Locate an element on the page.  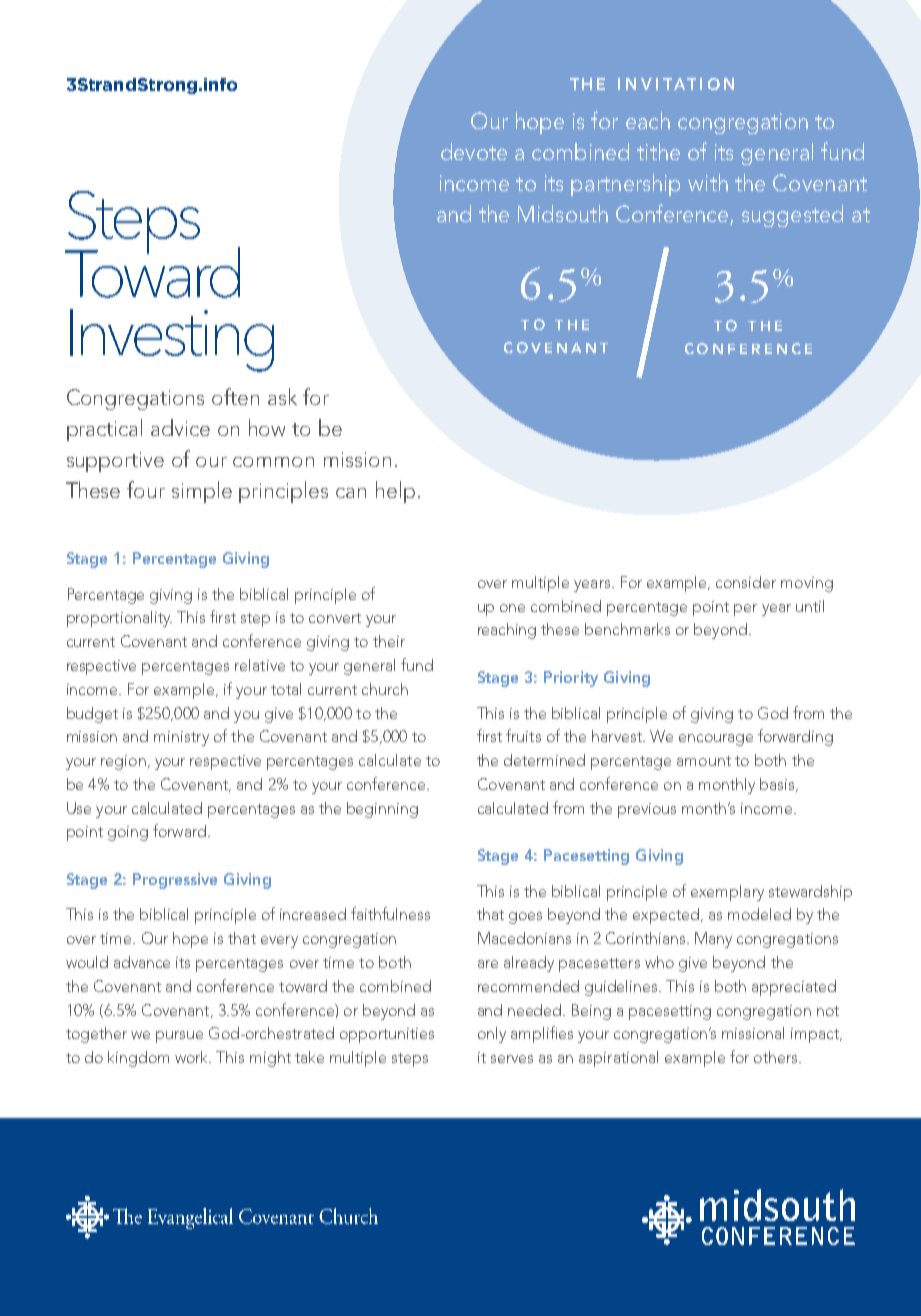
devote is located at coordinates (474, 151).
